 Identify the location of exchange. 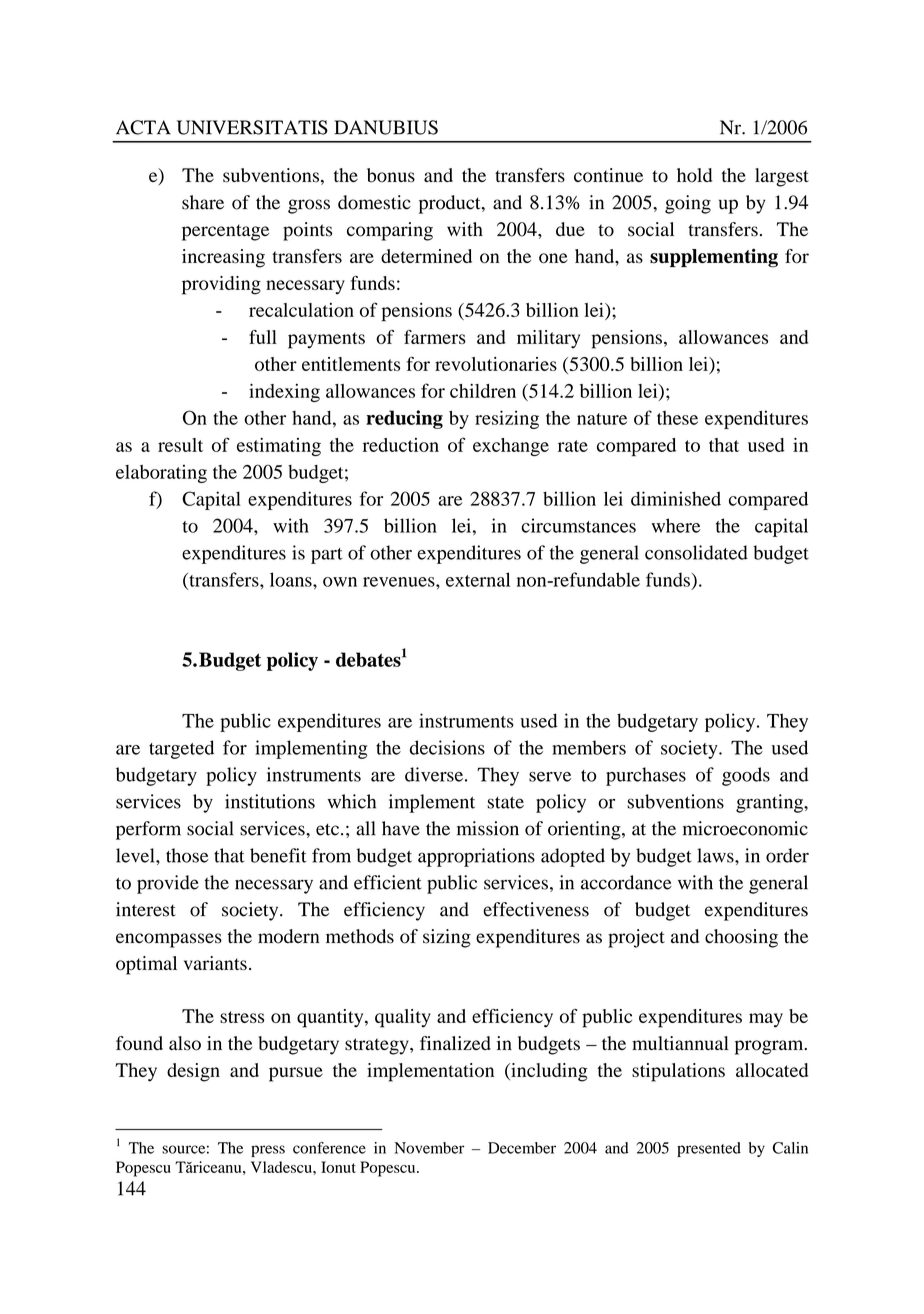
(511, 447).
